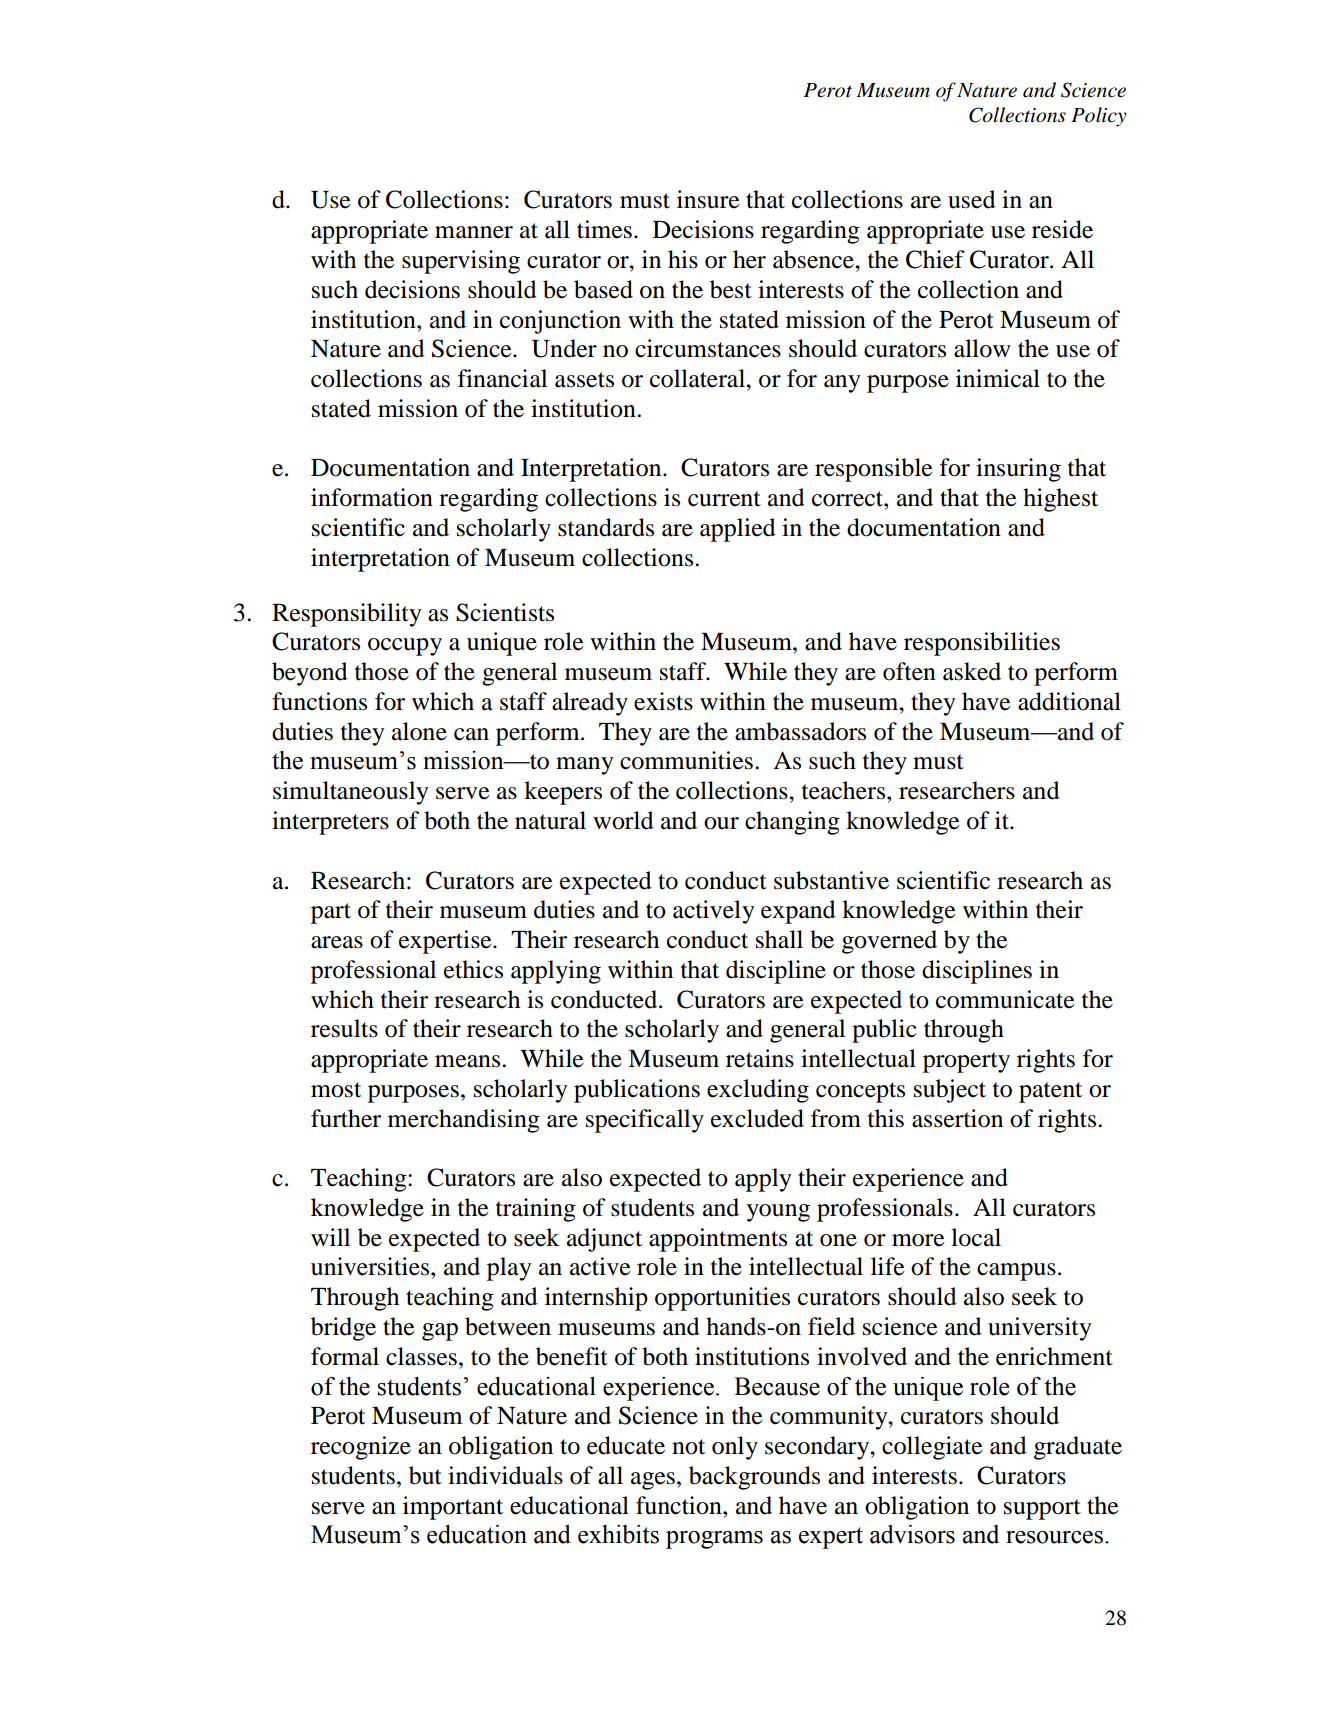 The height and width of the screenshot is (1709, 1321). I want to click on insure, so click(708, 199).
